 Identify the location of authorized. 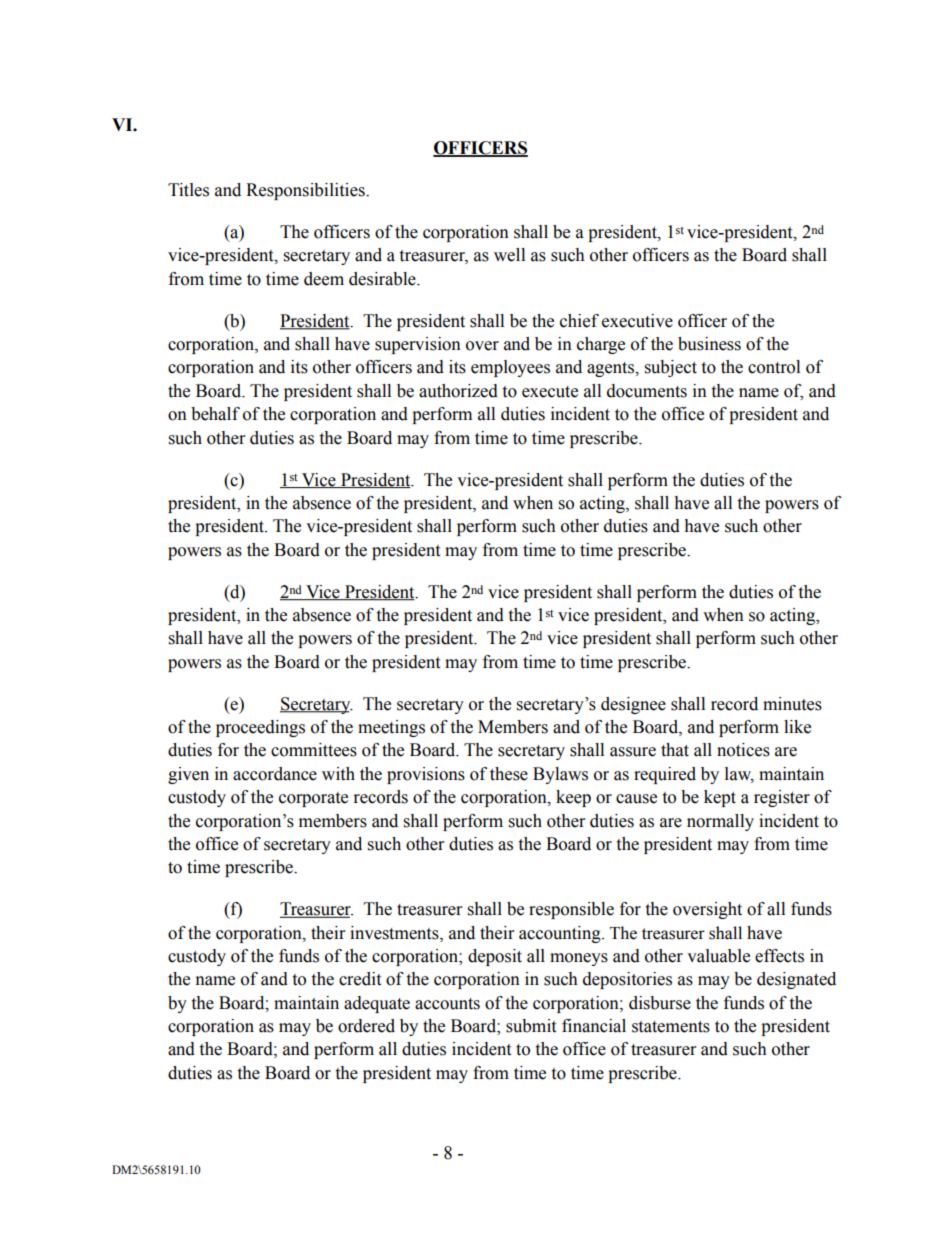
(458, 391).
